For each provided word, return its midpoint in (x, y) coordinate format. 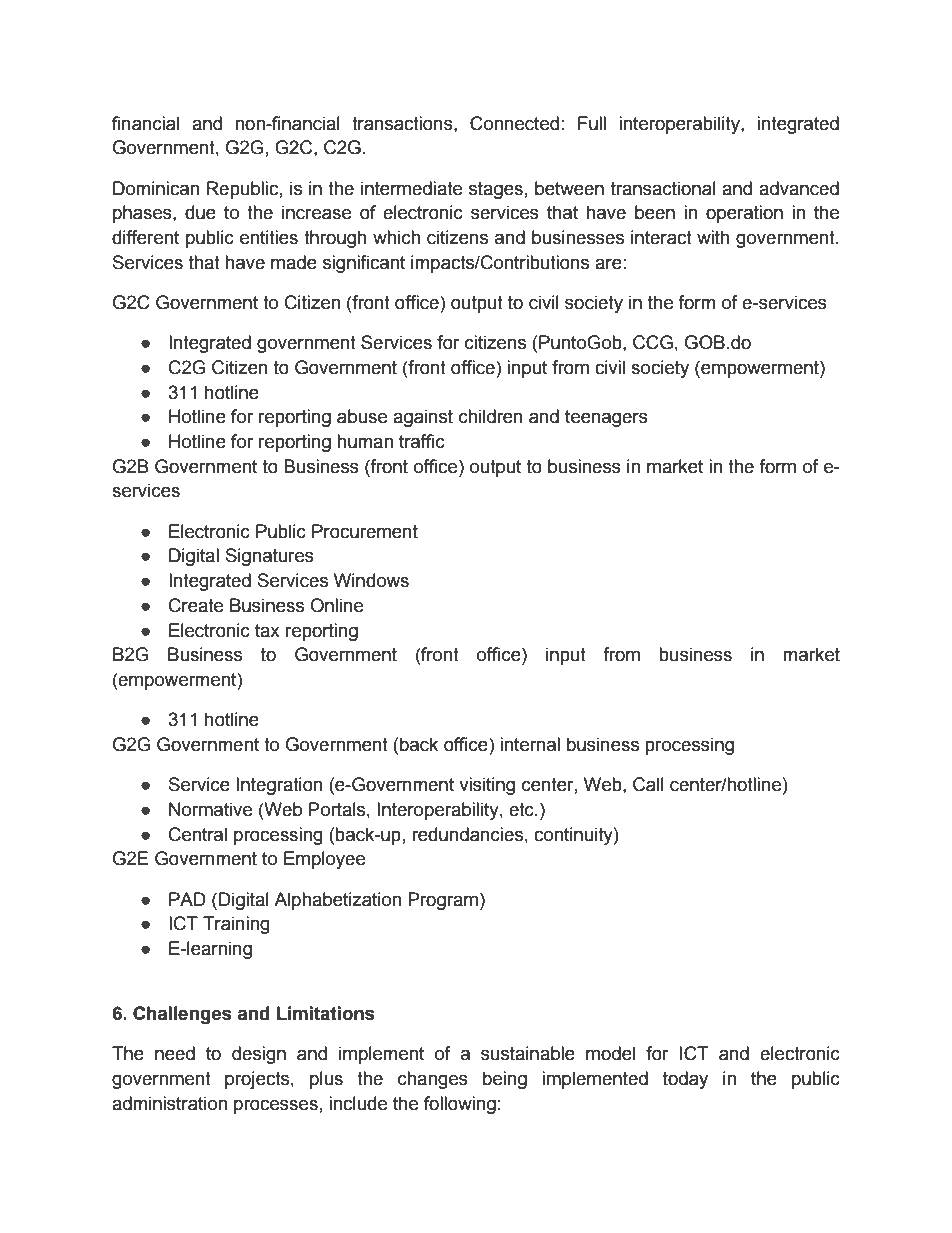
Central (198, 834)
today (685, 1080)
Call (648, 784)
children (491, 416)
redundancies (467, 834)
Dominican (156, 188)
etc (522, 810)
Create (196, 605)
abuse (362, 416)
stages (496, 190)
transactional (663, 188)
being (505, 1080)
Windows (371, 580)
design (259, 1055)
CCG (653, 342)
